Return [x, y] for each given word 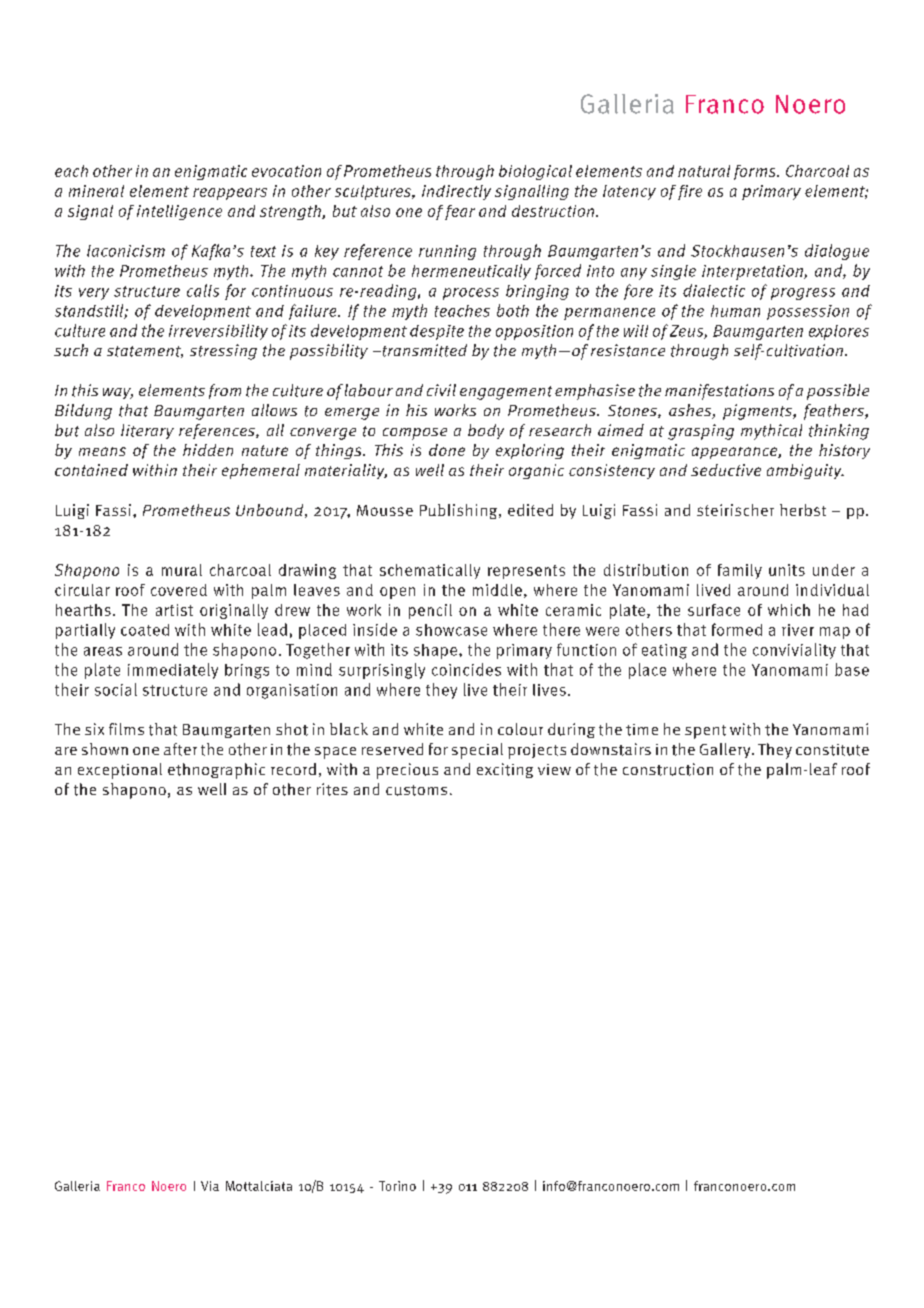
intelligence [179, 212]
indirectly [456, 192]
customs [416, 790]
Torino [397, 1186]
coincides [466, 669]
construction [668, 769]
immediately [173, 671]
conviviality [794, 651]
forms [756, 172]
